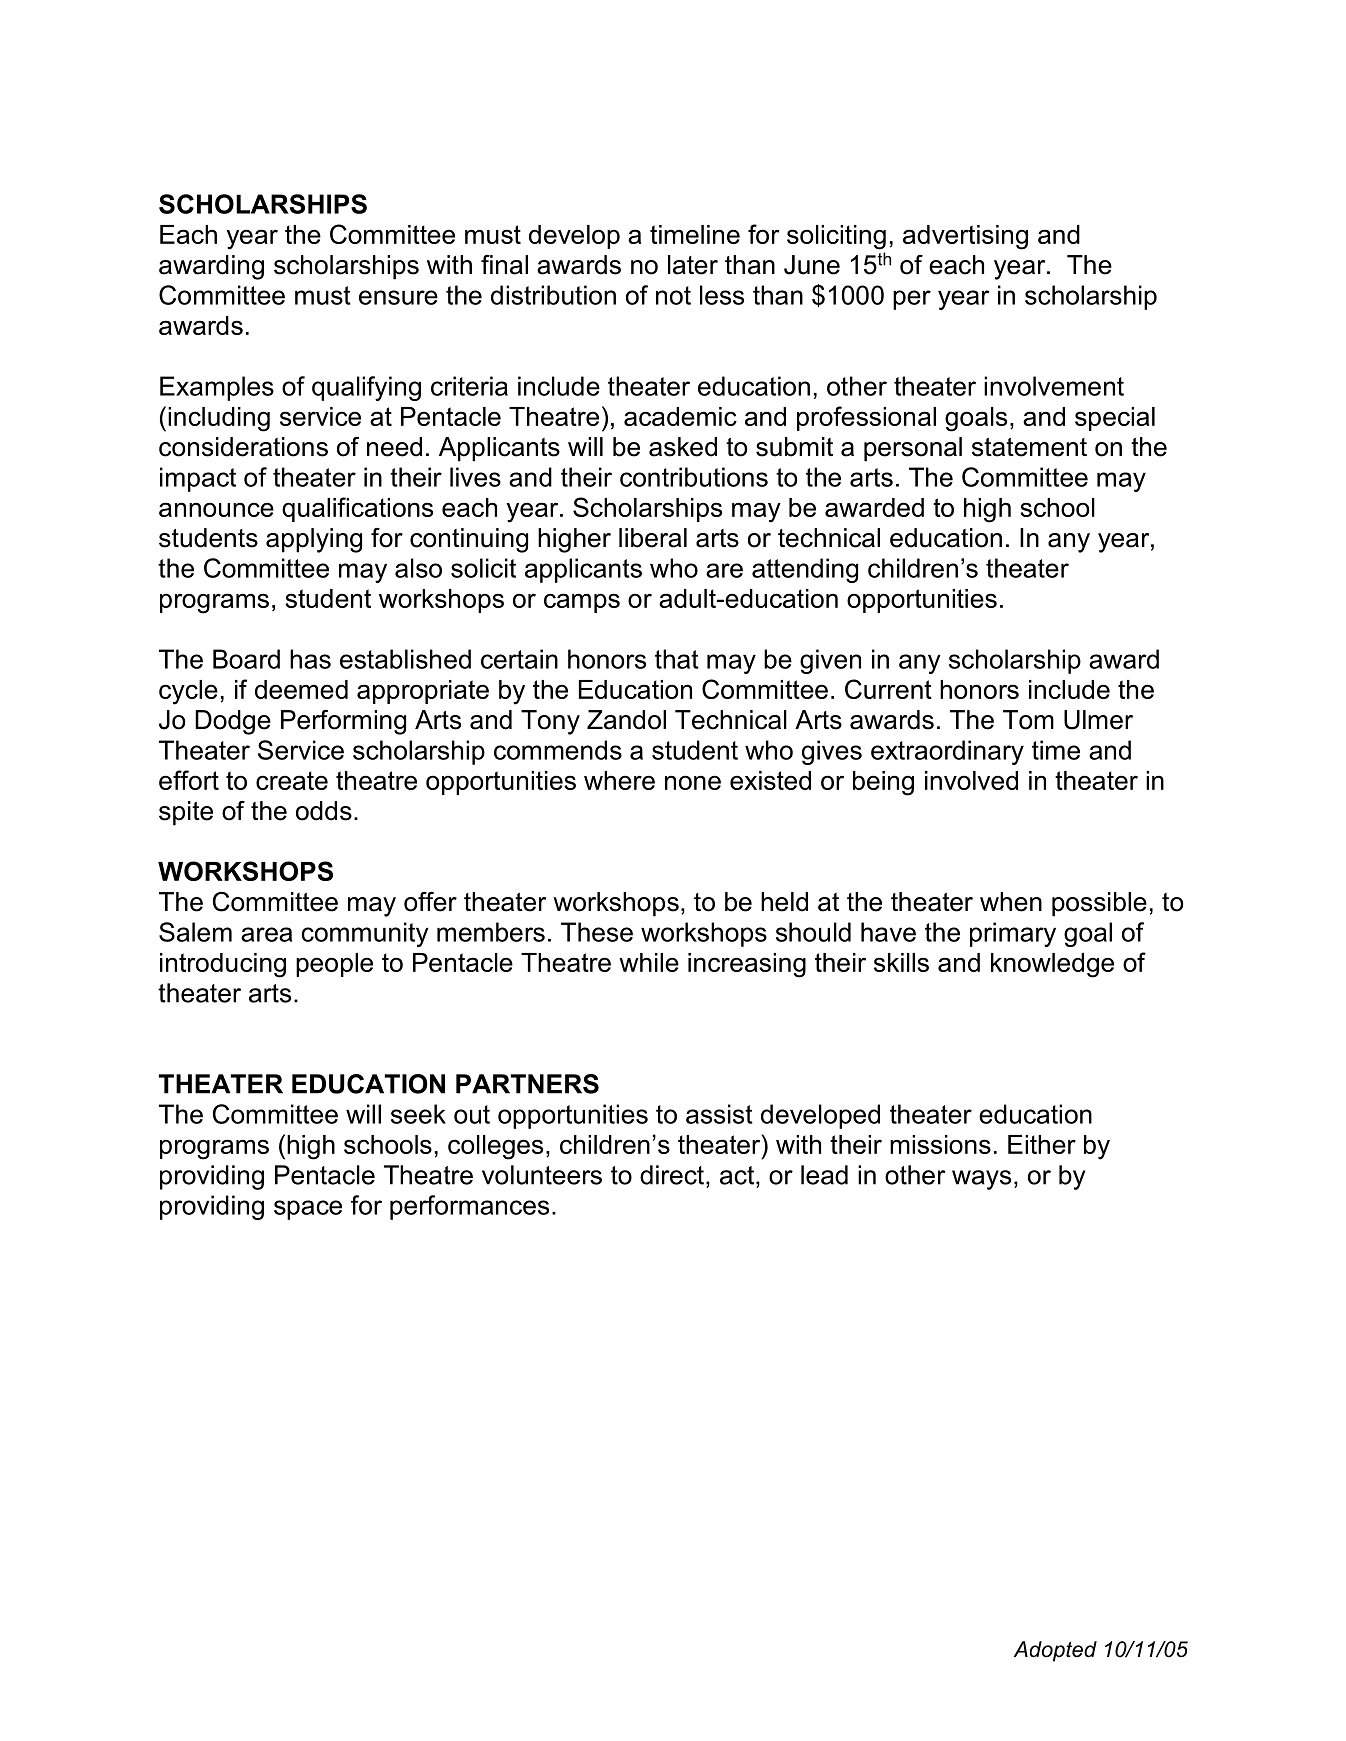  I want to click on space, so click(308, 1210).
